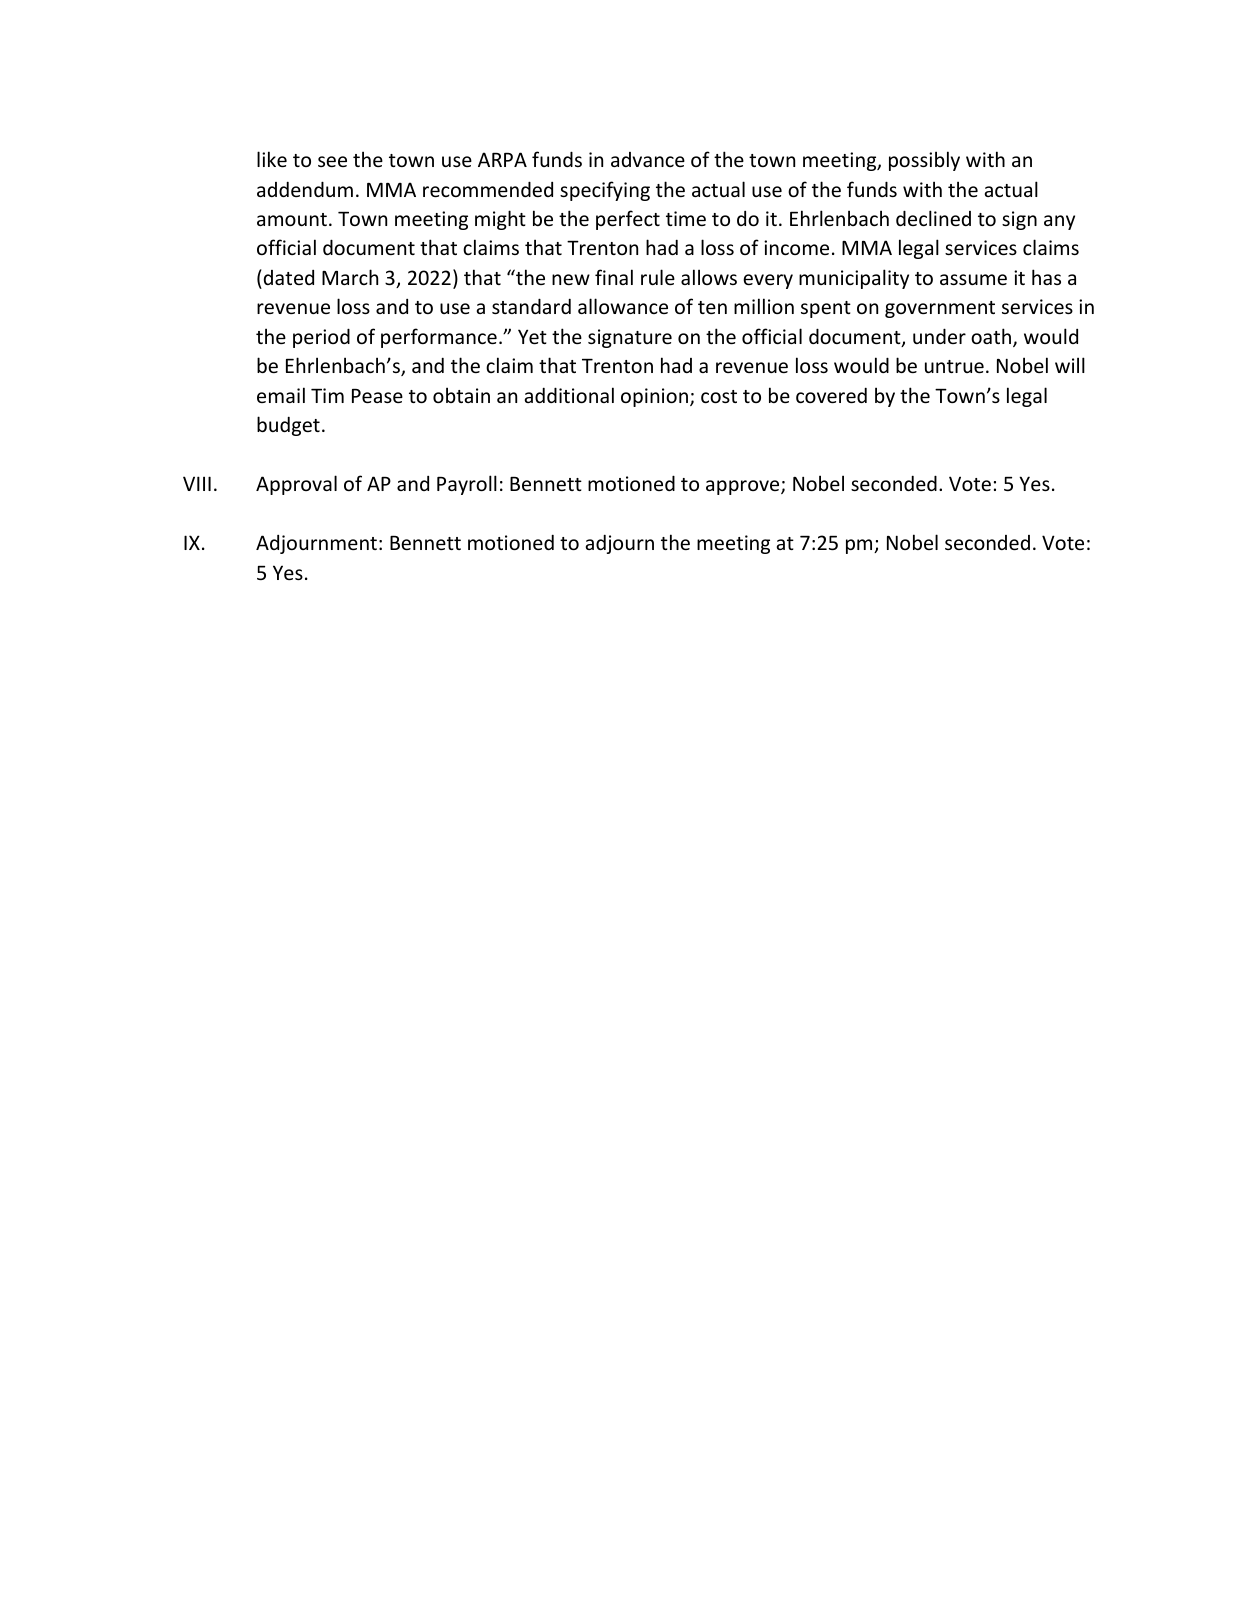 The height and width of the document is (1610, 1244). What do you see at coordinates (924, 161) in the document?
I see `possibly` at bounding box center [924, 161].
